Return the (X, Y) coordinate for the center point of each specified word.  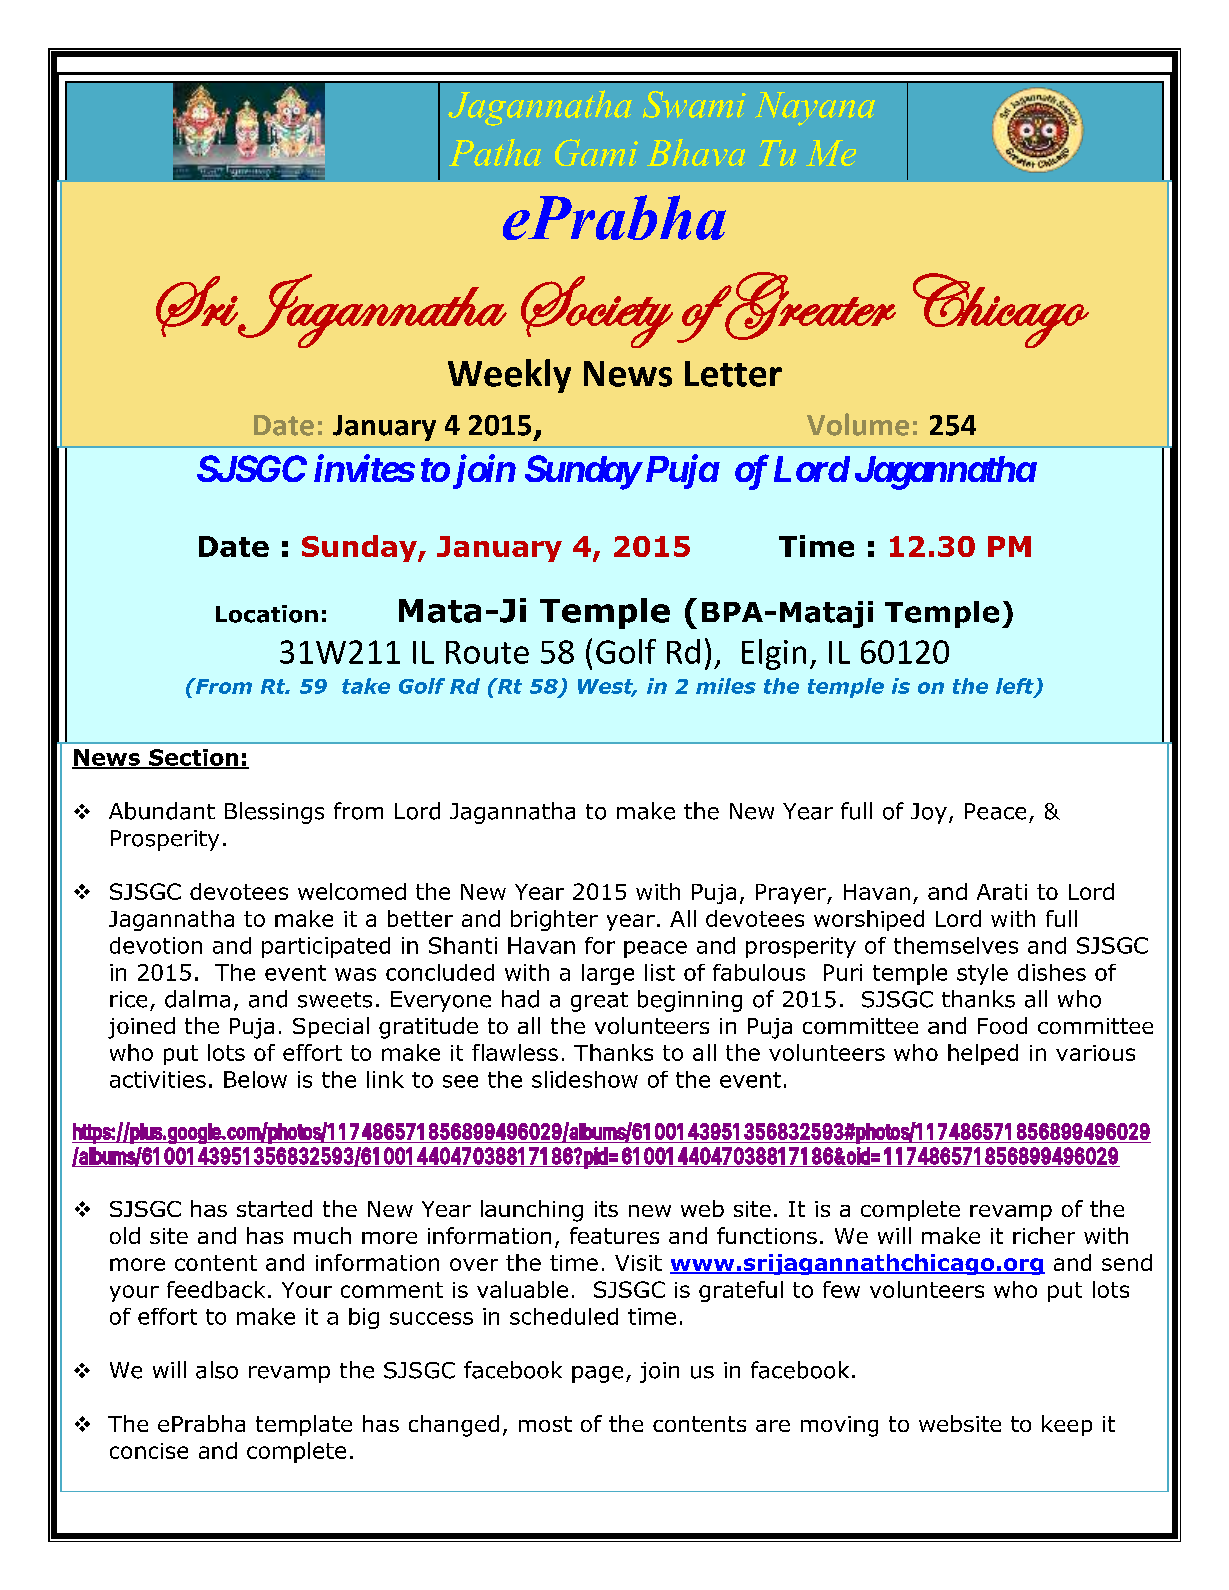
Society (597, 312)
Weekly (509, 376)
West (607, 687)
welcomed (352, 891)
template (304, 1425)
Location (267, 614)
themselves (956, 945)
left (1016, 687)
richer (1044, 1235)
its (606, 1209)
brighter (554, 920)
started (274, 1208)
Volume (858, 424)
